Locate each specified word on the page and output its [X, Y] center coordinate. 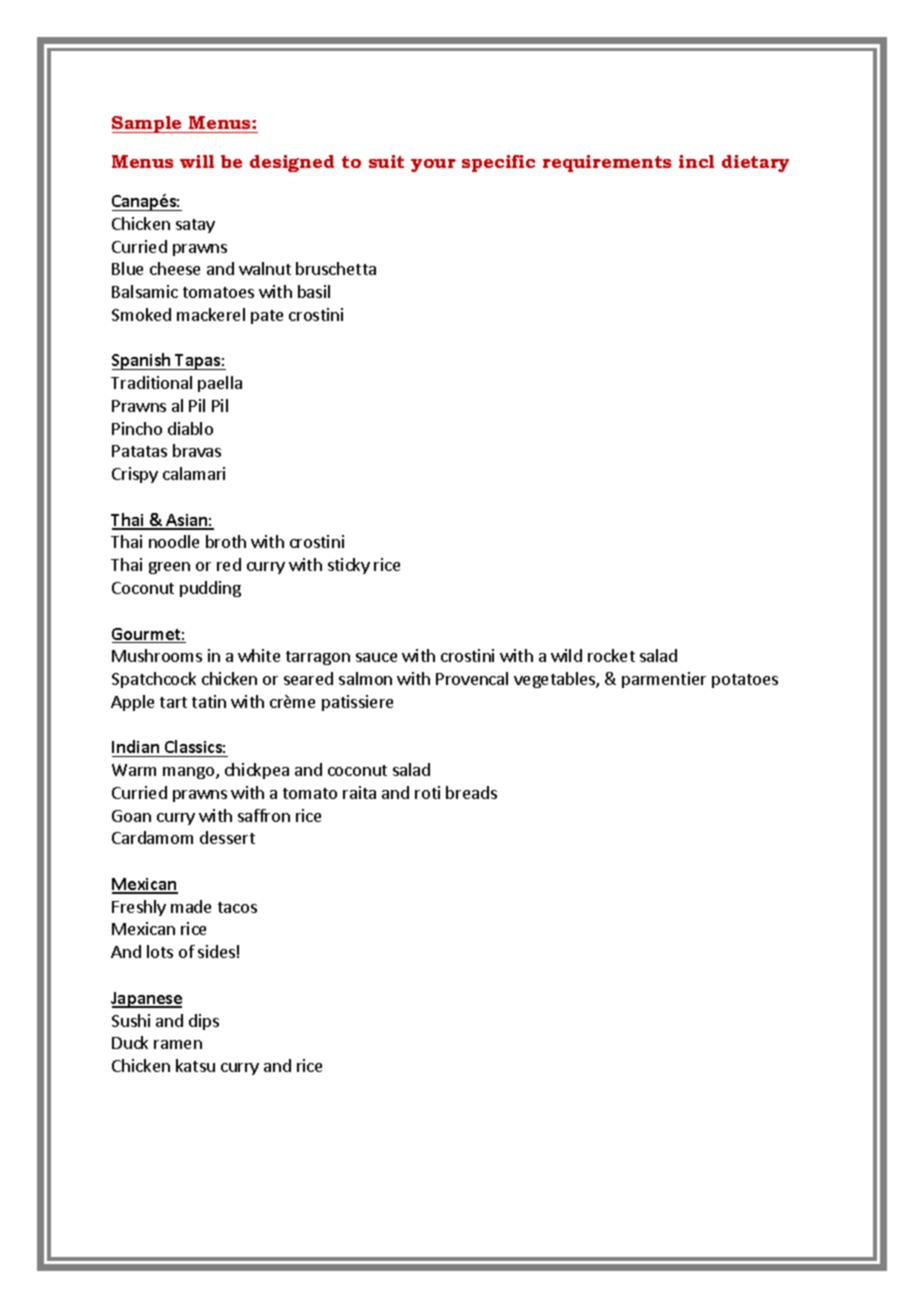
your [433, 165]
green [169, 568]
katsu [195, 1065]
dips [204, 1022]
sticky [349, 566]
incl [696, 161]
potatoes [745, 681]
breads [471, 792]
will [197, 161]
